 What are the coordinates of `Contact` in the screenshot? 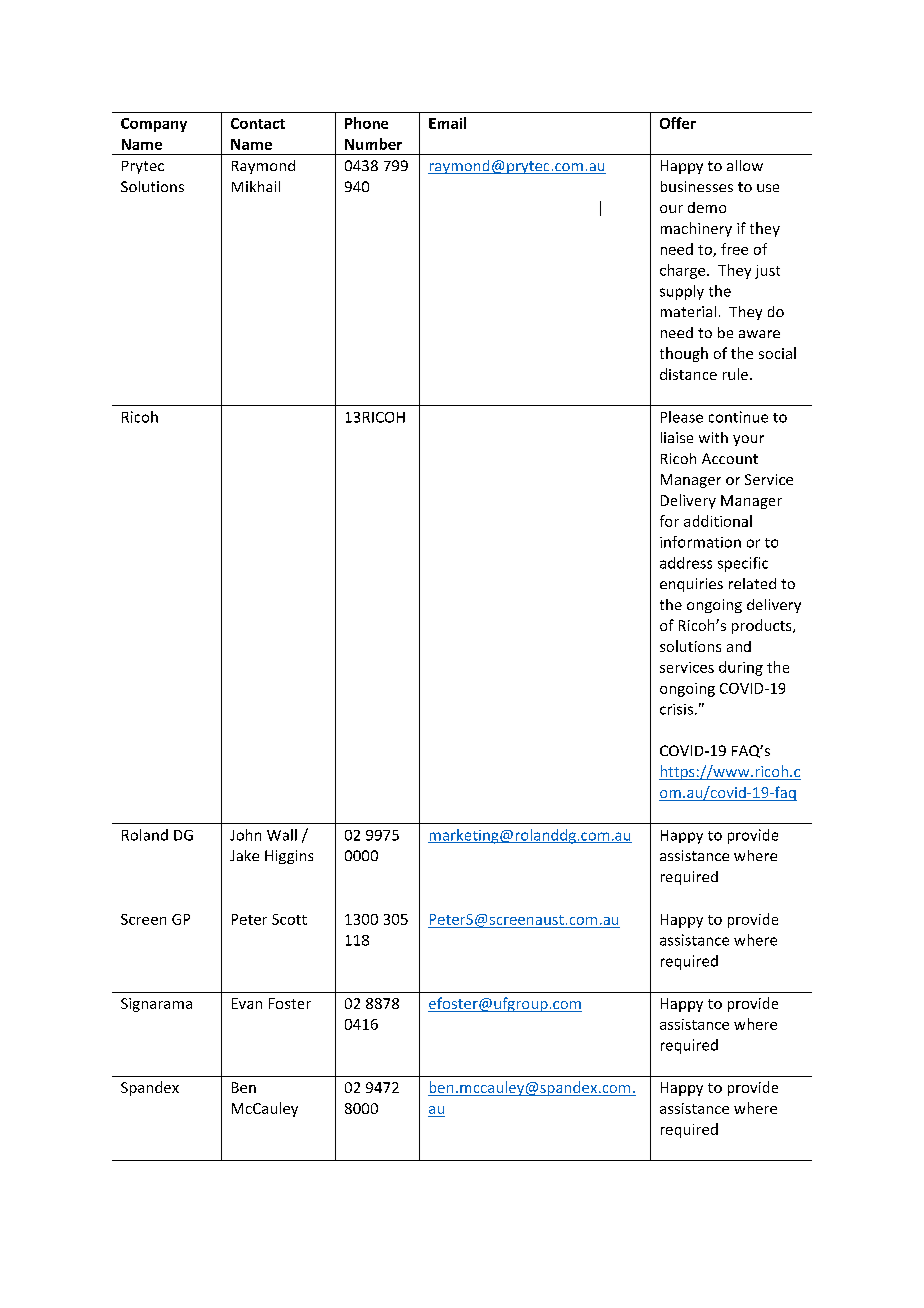 It's located at (258, 123).
